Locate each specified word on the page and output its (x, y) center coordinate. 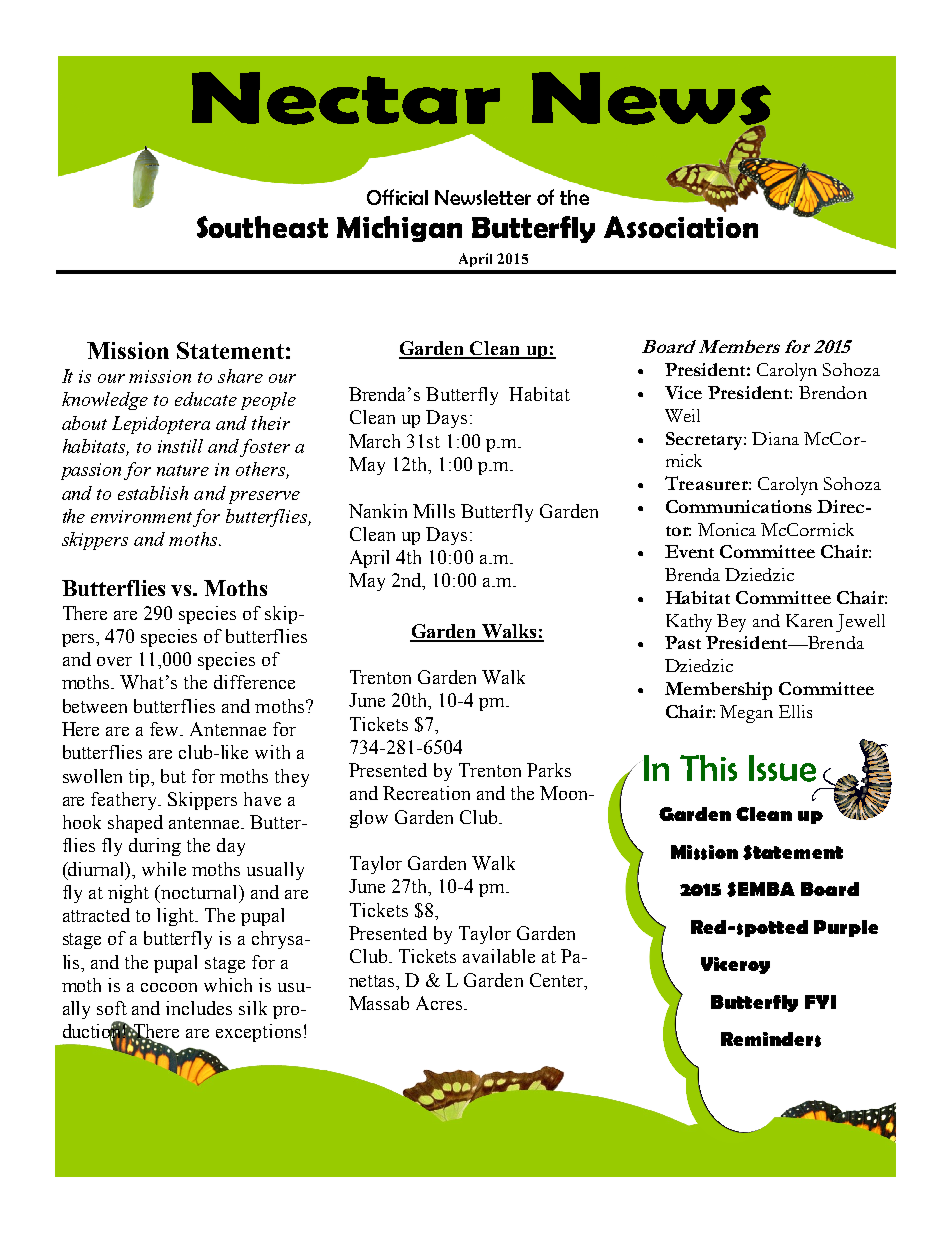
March (374, 441)
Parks (549, 770)
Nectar (346, 98)
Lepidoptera (161, 425)
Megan (746, 714)
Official (397, 197)
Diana (775, 438)
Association (681, 227)
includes (199, 1008)
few (166, 729)
